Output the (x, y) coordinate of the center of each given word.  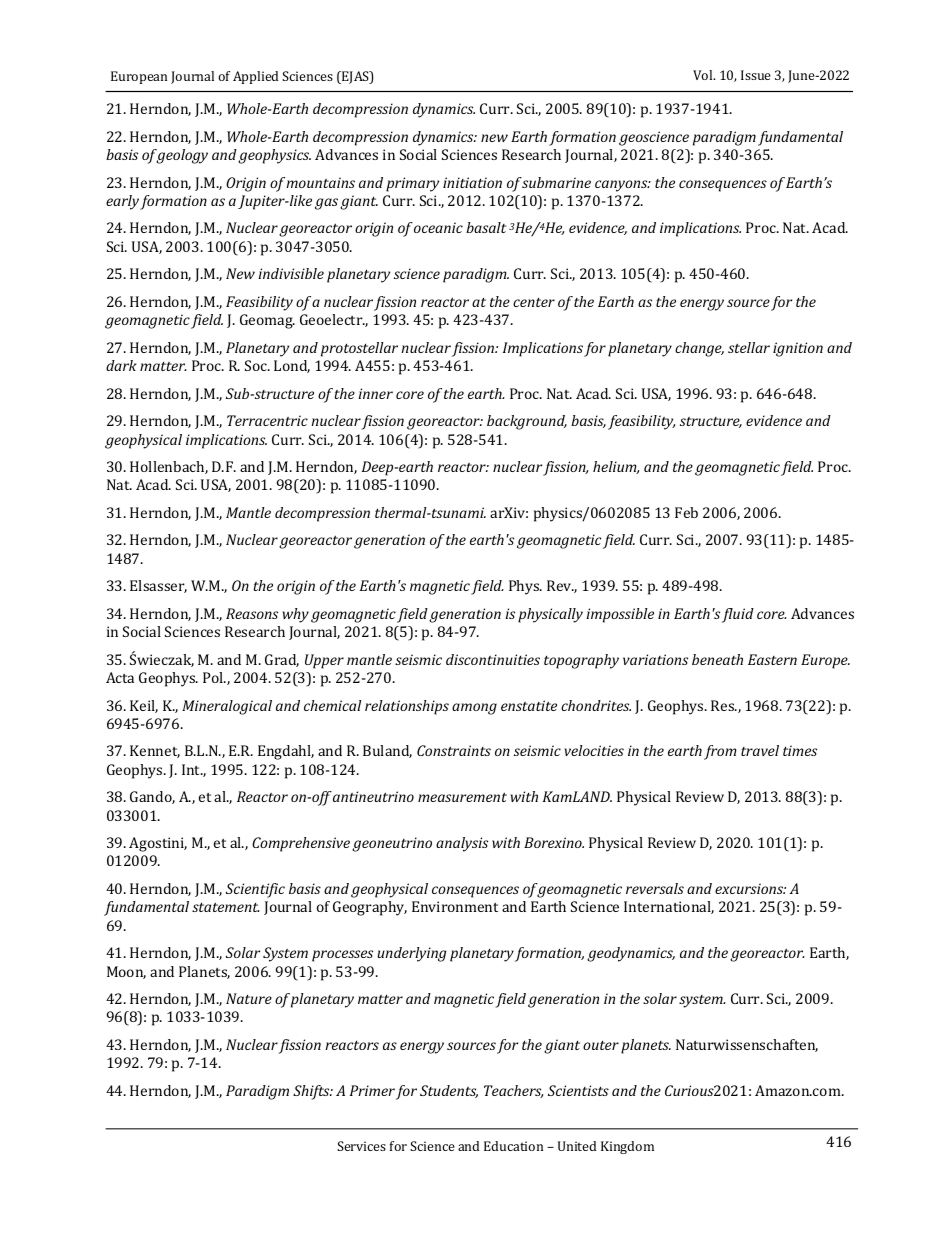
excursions (750, 888)
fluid (738, 615)
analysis (462, 844)
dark (121, 365)
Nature (249, 998)
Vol (704, 75)
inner (375, 393)
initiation (472, 182)
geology (182, 156)
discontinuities (493, 659)
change (699, 349)
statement (226, 907)
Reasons (252, 613)
